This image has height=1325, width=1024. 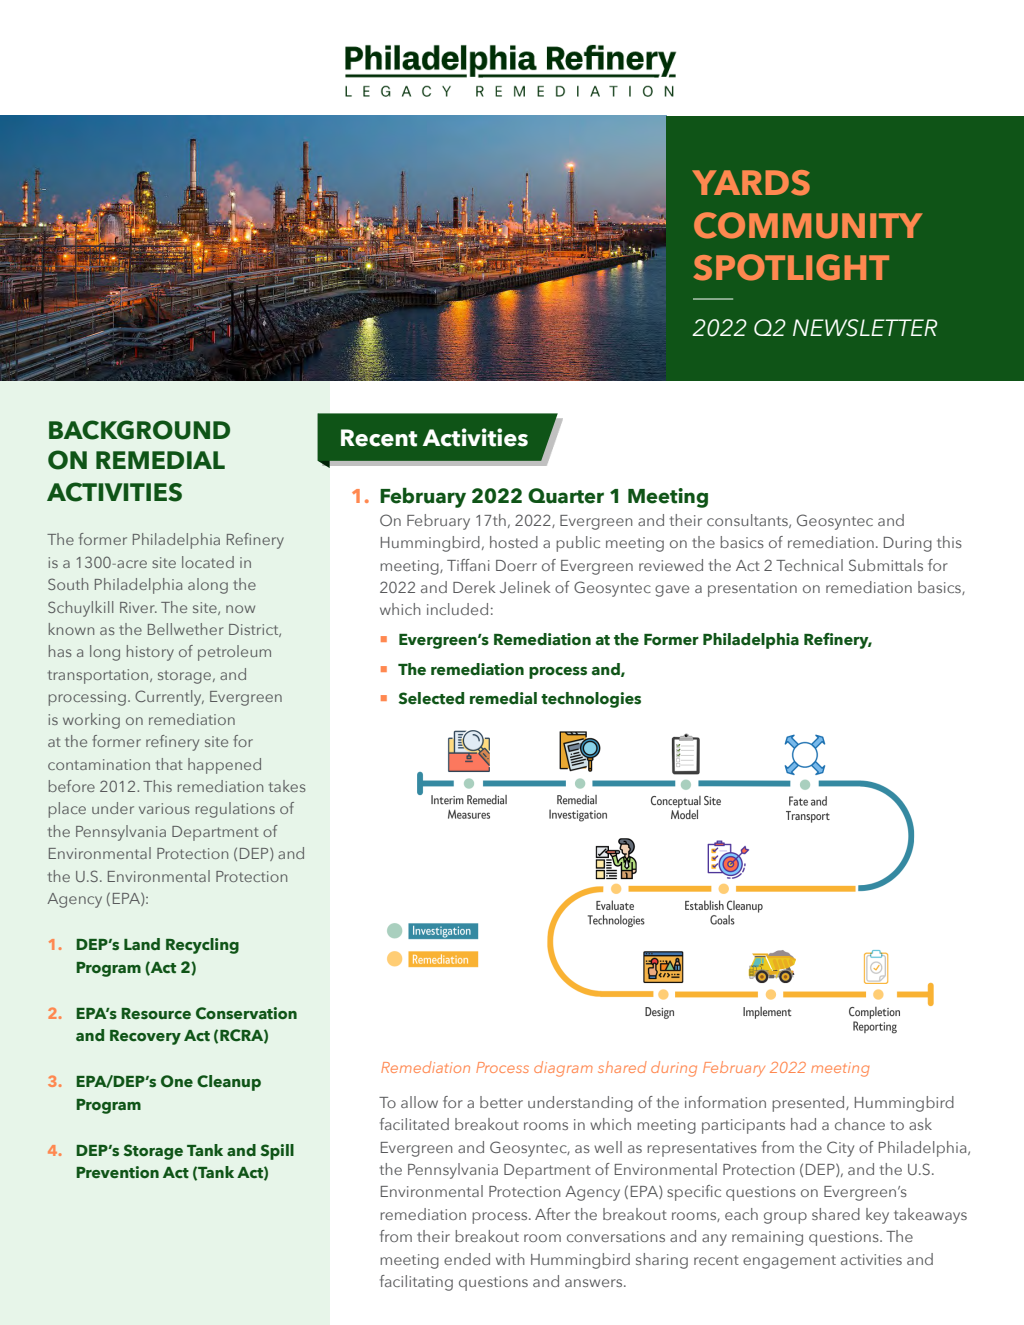 What do you see at coordinates (789, 1262) in the image?
I see `engagement` at bounding box center [789, 1262].
